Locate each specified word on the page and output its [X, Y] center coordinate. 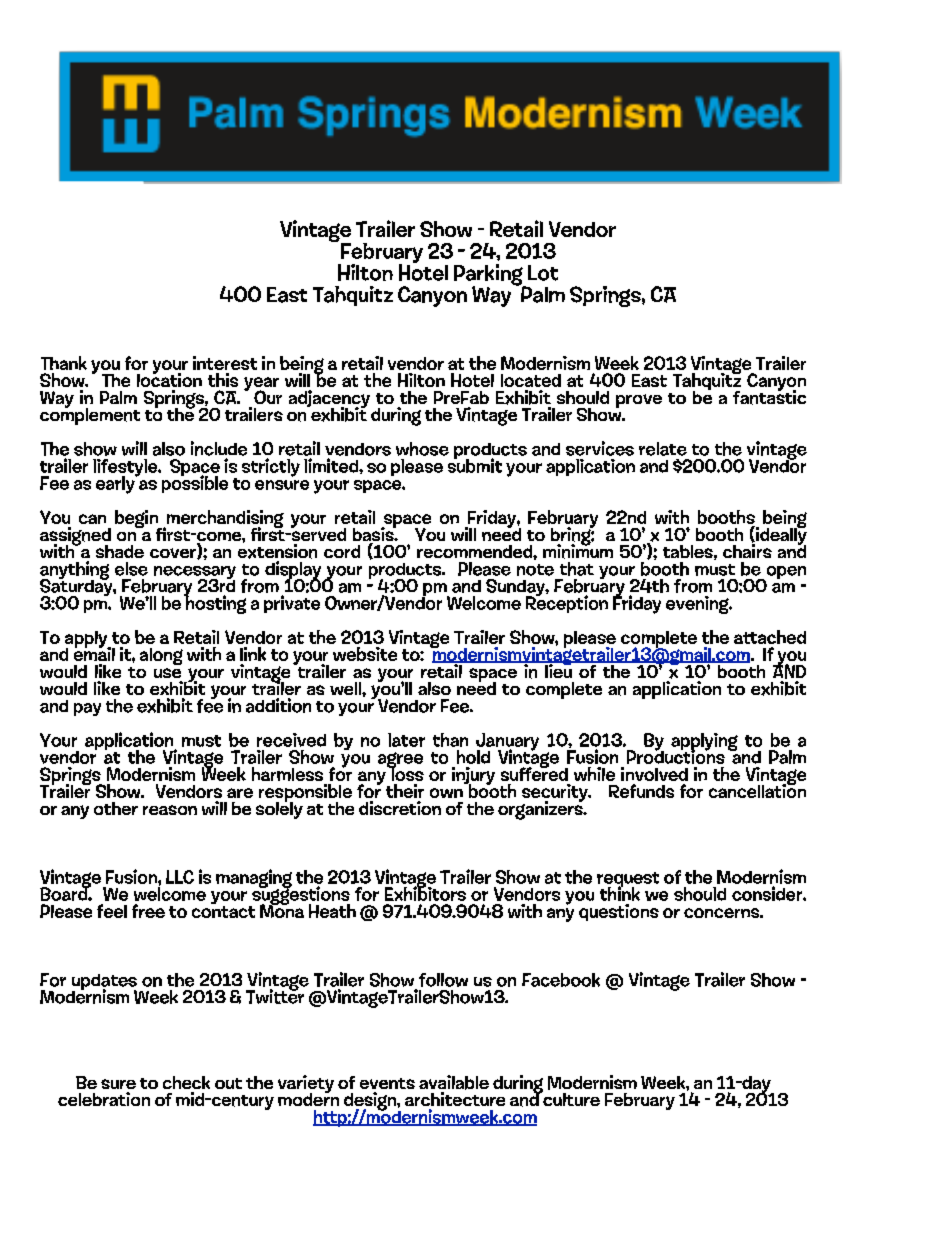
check [186, 1082]
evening [699, 605]
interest [225, 363]
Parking [490, 276]
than [450, 740]
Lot [543, 273]
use [167, 673]
